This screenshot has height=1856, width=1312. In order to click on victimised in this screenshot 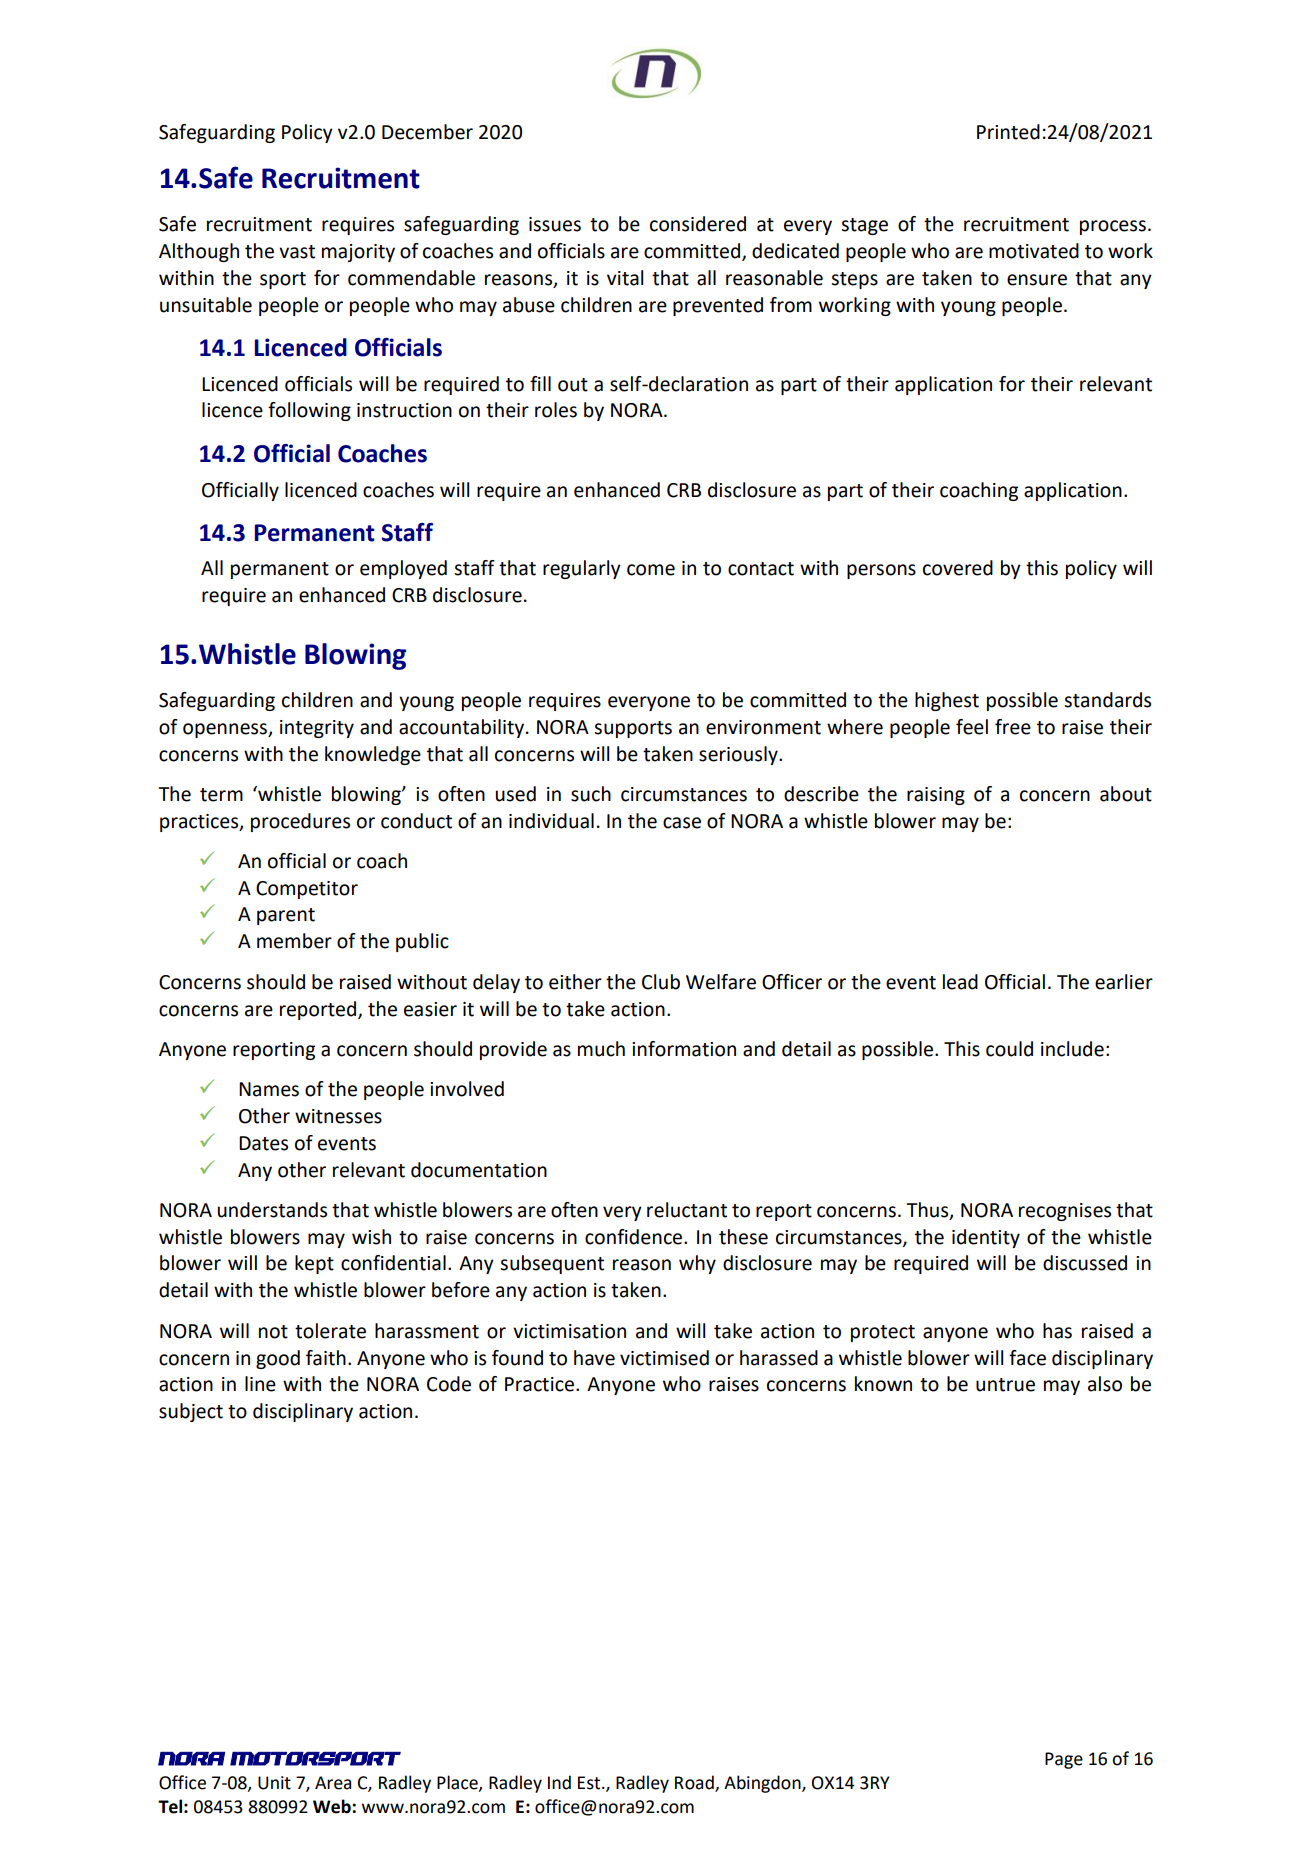, I will do `click(664, 1358)`.
